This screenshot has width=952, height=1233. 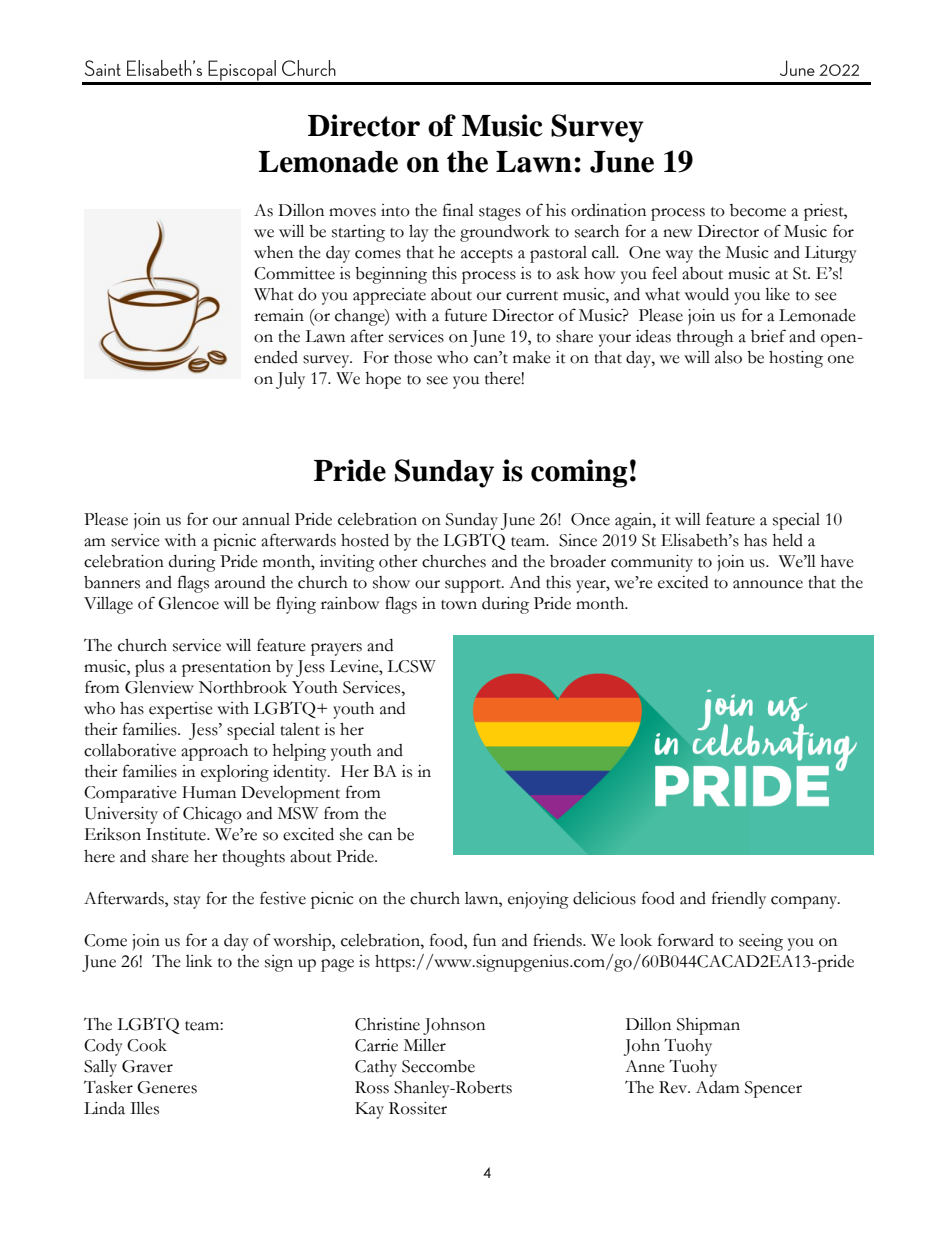 What do you see at coordinates (677, 233) in the screenshot?
I see `new` at bounding box center [677, 233].
